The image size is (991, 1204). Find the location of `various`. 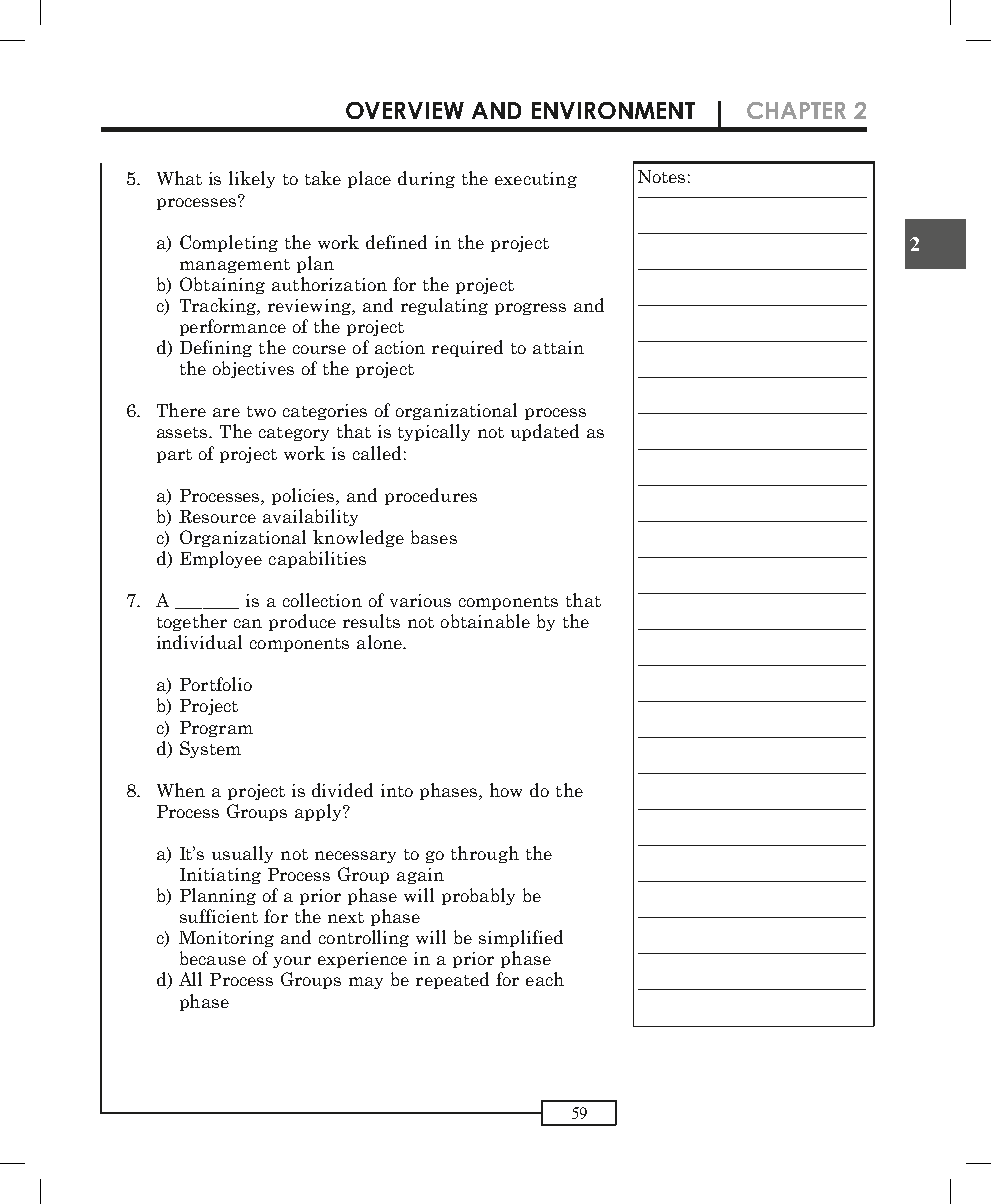

various is located at coordinates (420, 600).
